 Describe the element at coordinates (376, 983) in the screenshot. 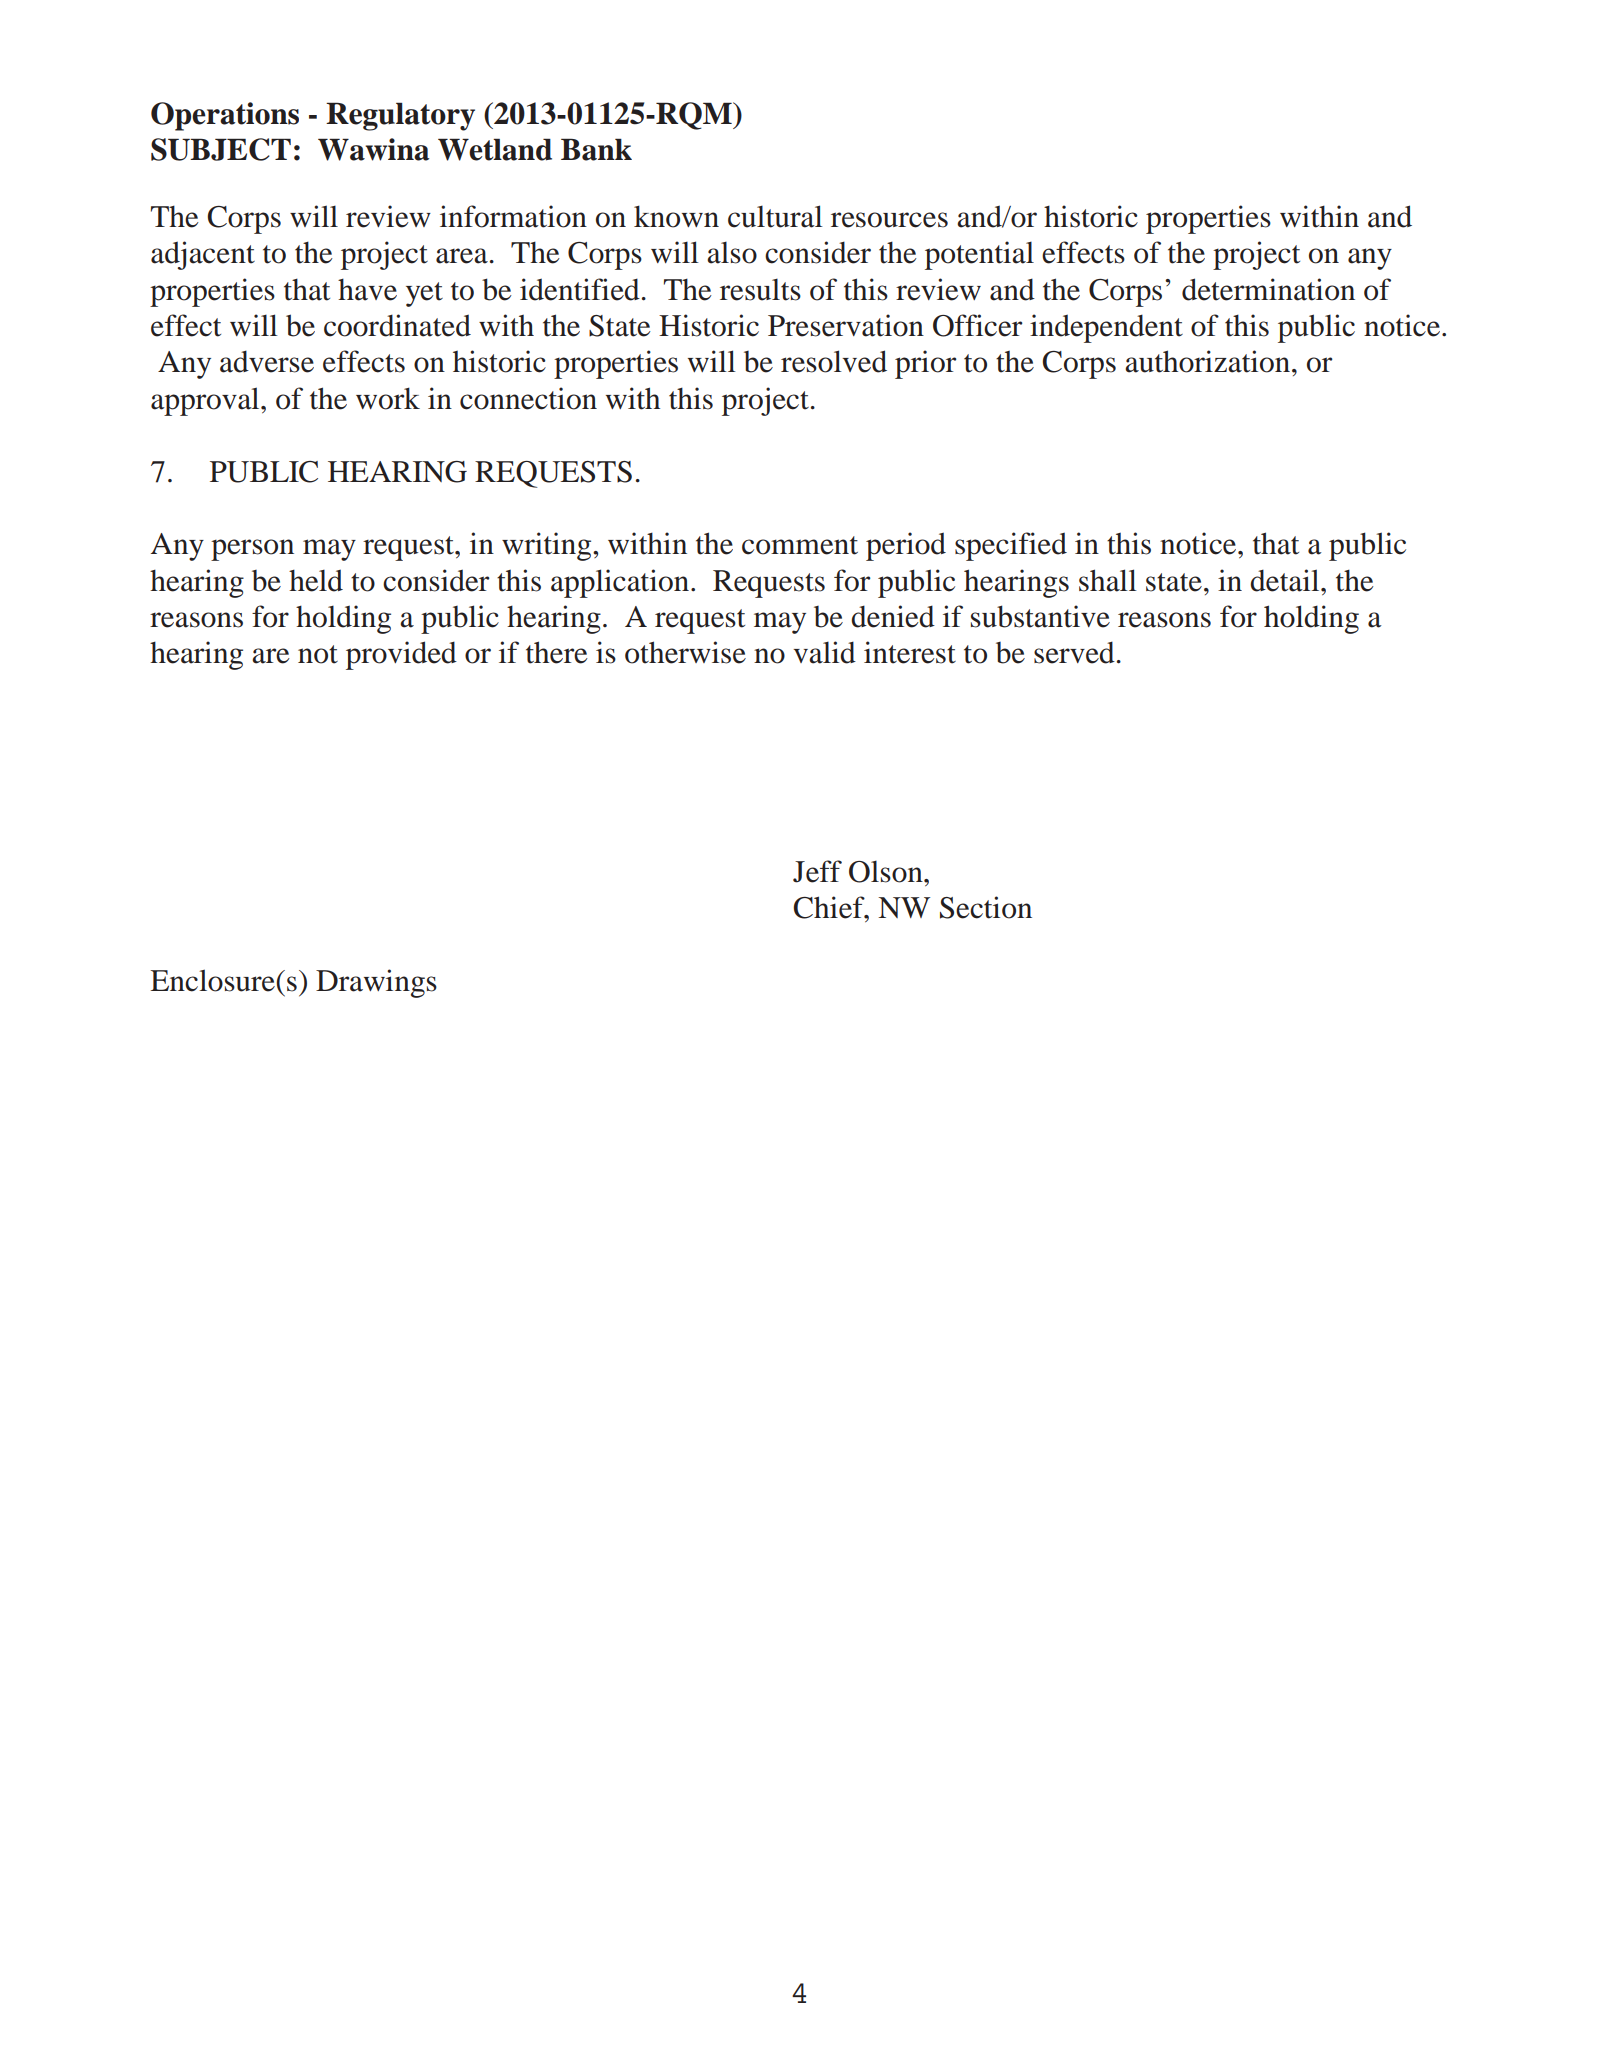

I see `Drawings` at that location.
